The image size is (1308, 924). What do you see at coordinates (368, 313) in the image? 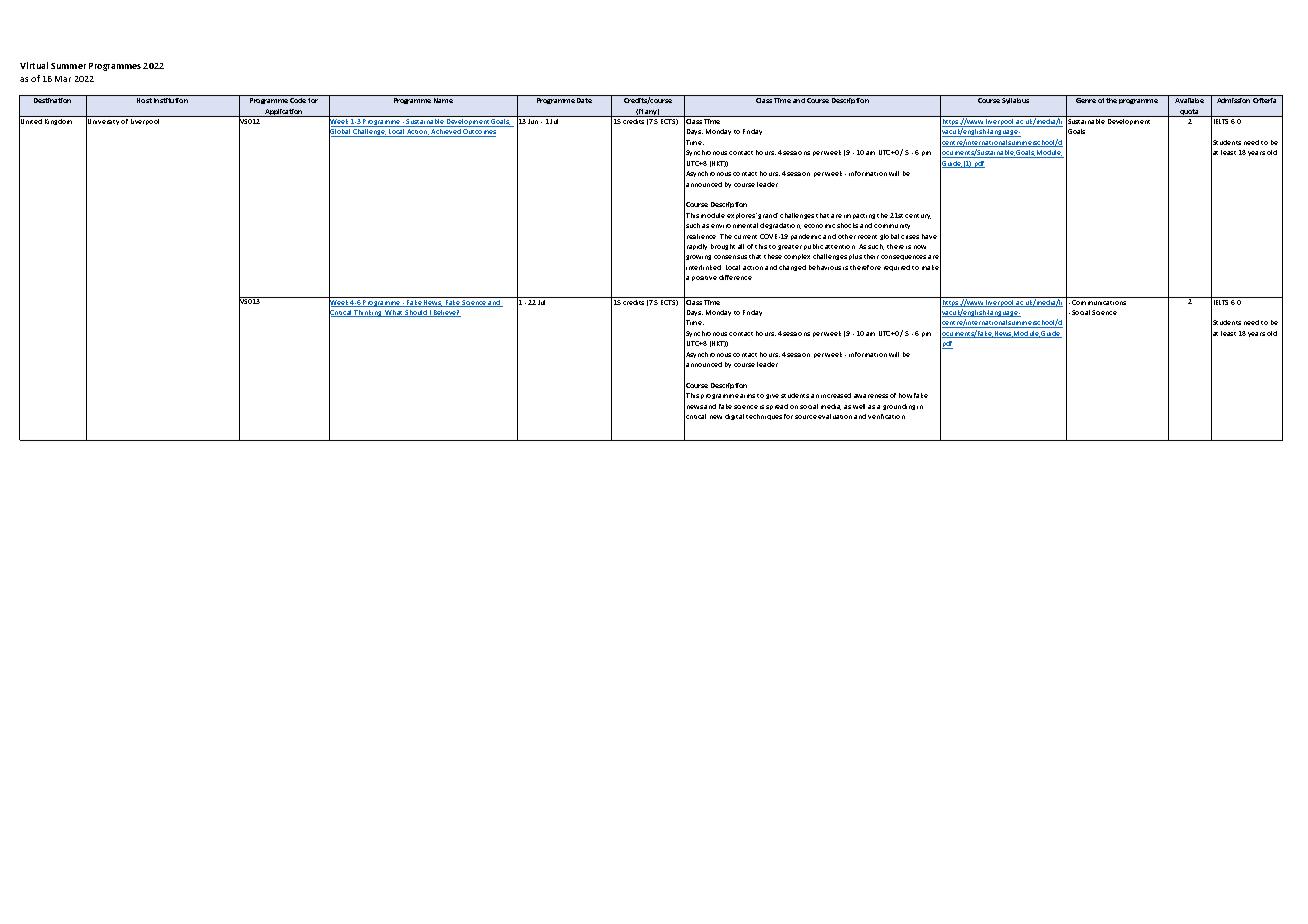
I see `Thinking` at bounding box center [368, 313].
